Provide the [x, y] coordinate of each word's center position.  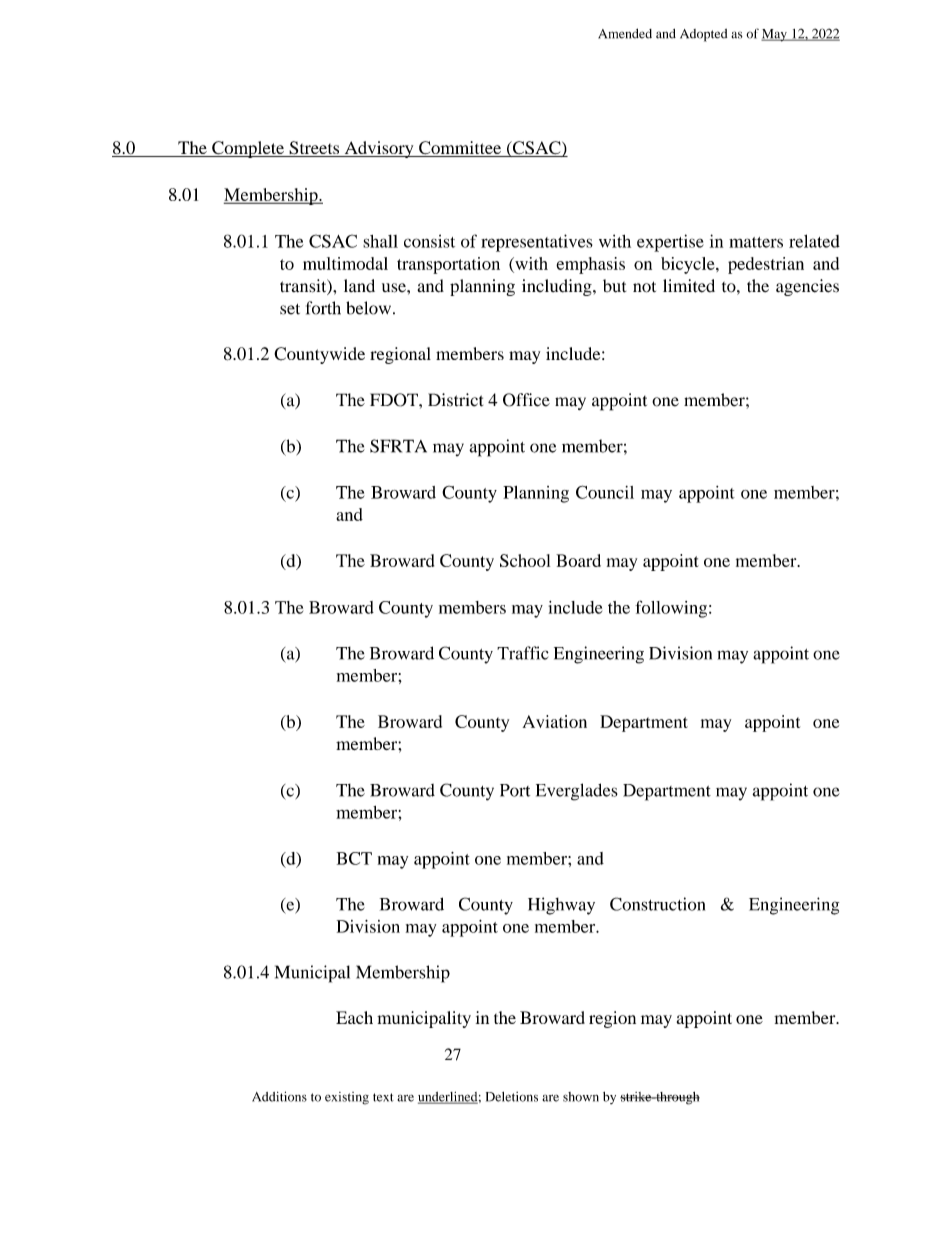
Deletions [512, 1097]
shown [581, 1097]
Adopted [703, 35]
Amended [625, 33]
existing [347, 1098]
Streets [314, 149]
